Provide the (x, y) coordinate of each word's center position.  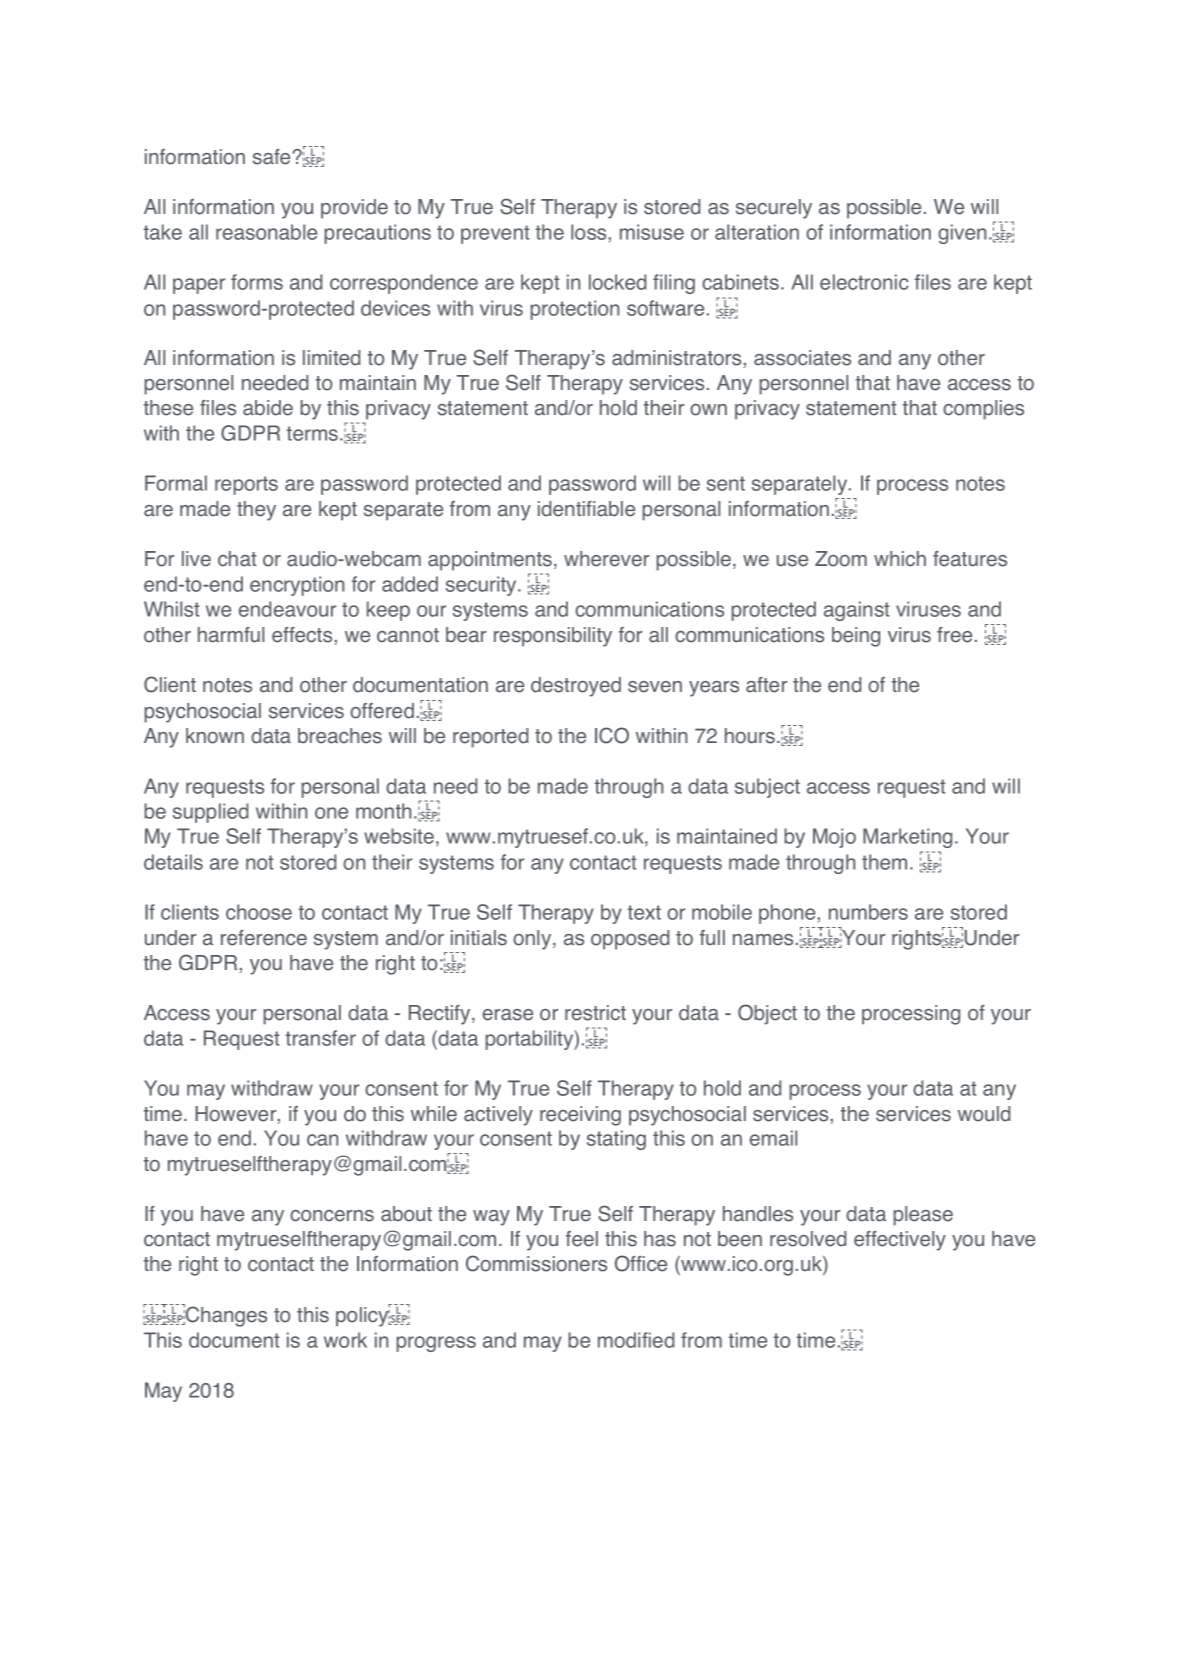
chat (237, 559)
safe (271, 157)
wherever (606, 559)
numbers (868, 912)
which (900, 559)
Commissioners (536, 1263)
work (345, 1340)
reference (264, 938)
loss (588, 232)
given (962, 234)
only (533, 940)
